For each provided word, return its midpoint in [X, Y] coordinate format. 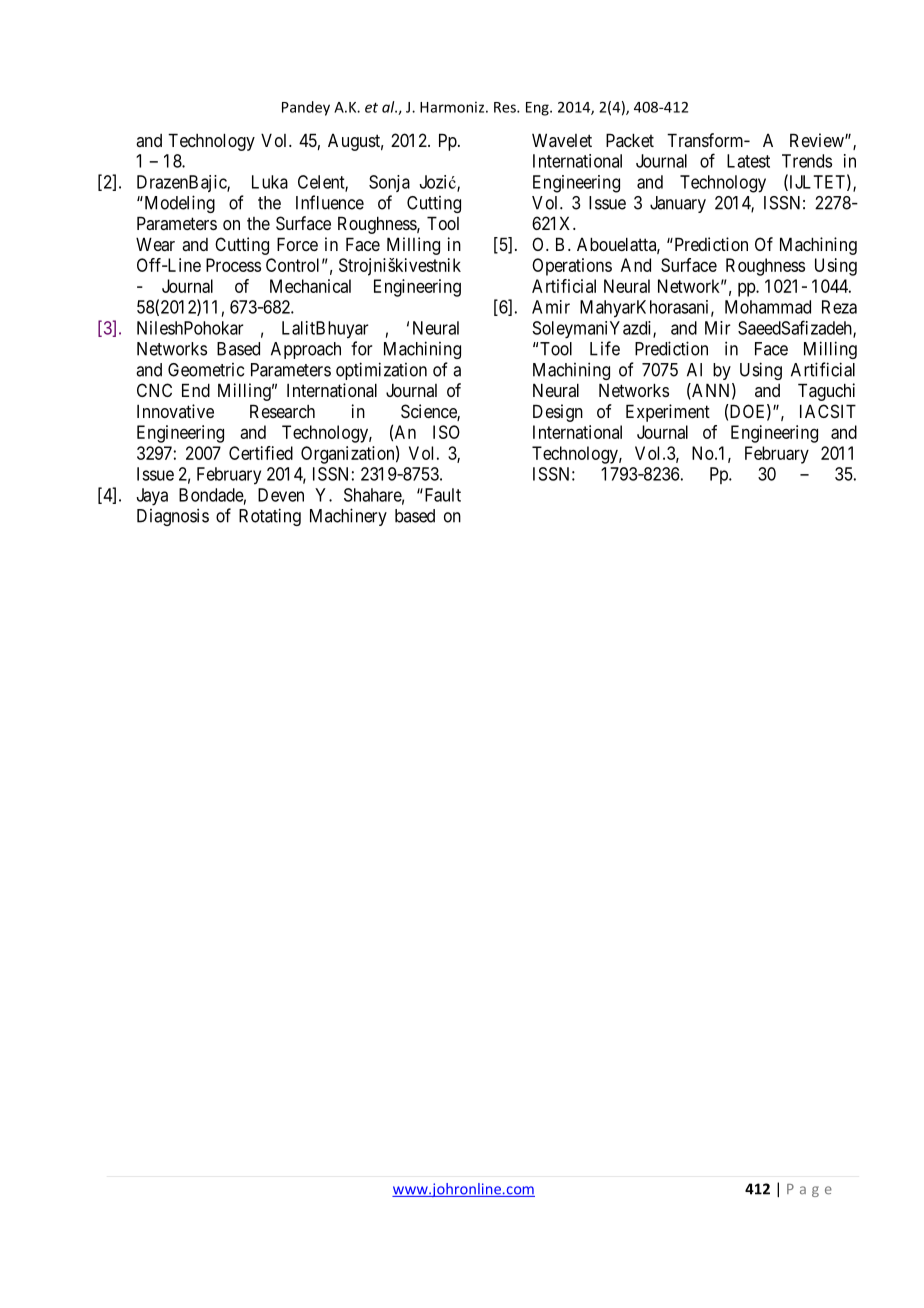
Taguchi [826, 392]
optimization [381, 371]
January [678, 204]
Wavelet [562, 140]
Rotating [270, 517]
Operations [572, 267]
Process [233, 265]
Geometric [206, 370]
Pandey [306, 108]
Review [818, 140]
